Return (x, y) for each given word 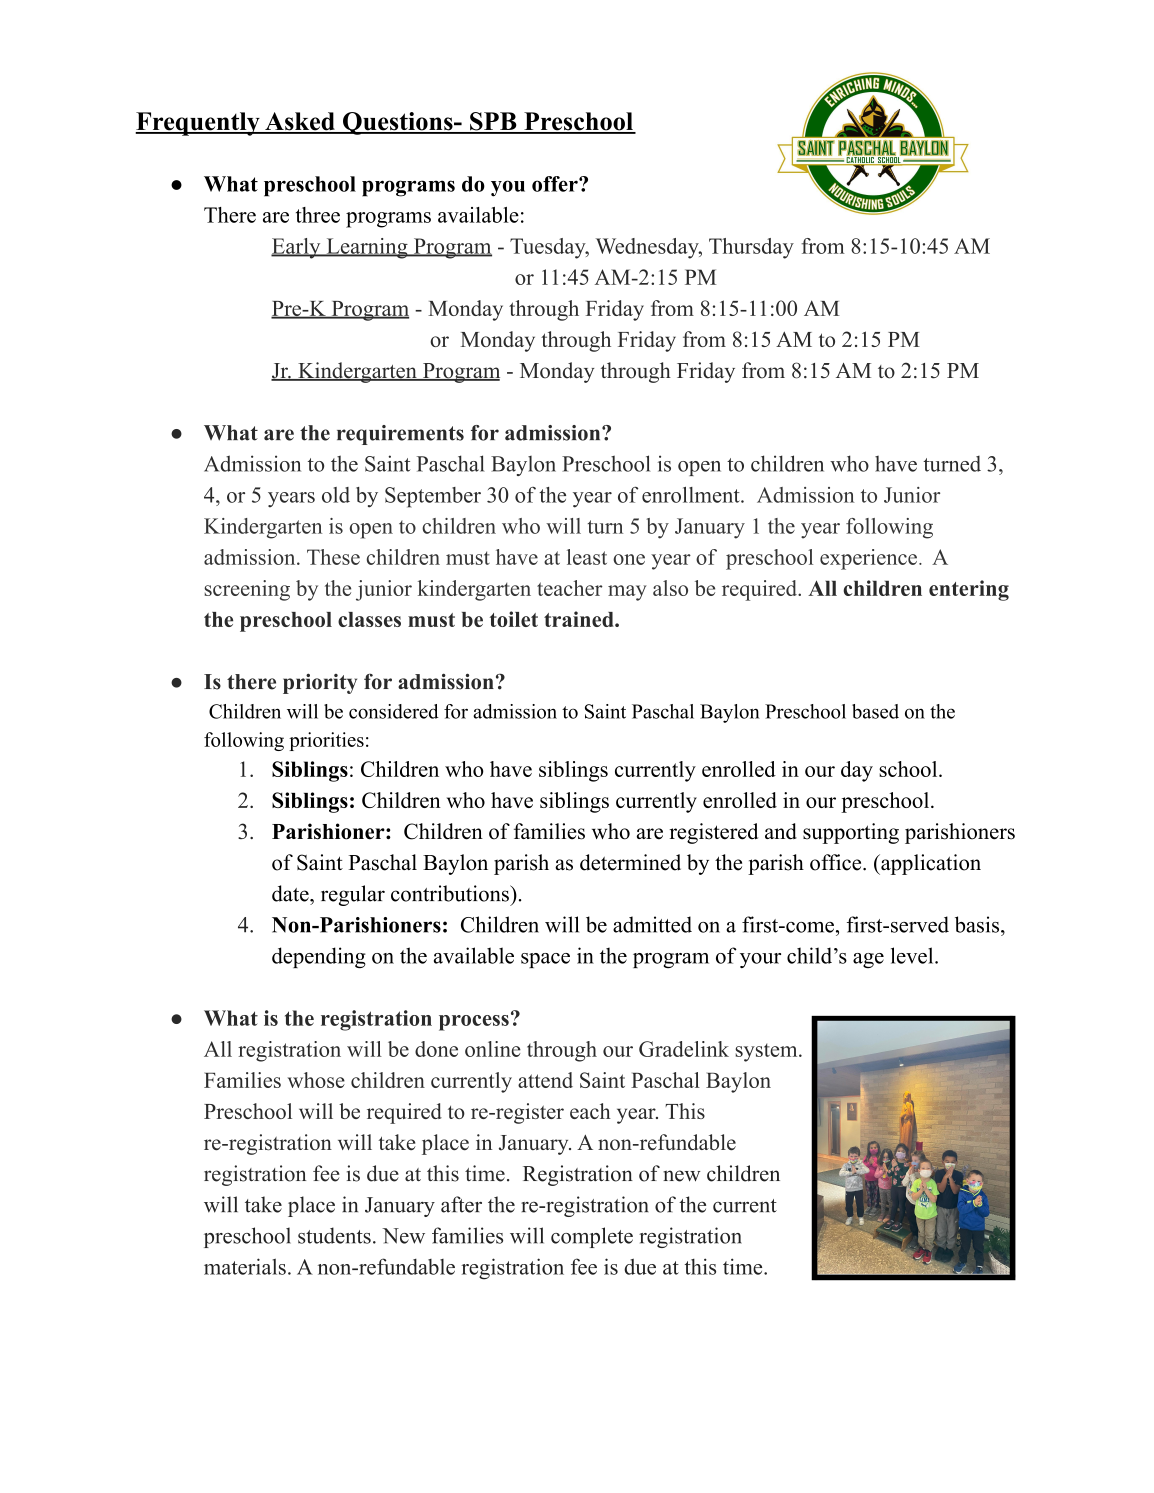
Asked (300, 122)
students (334, 1235)
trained (580, 619)
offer (556, 184)
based (875, 711)
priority (320, 683)
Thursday (751, 248)
